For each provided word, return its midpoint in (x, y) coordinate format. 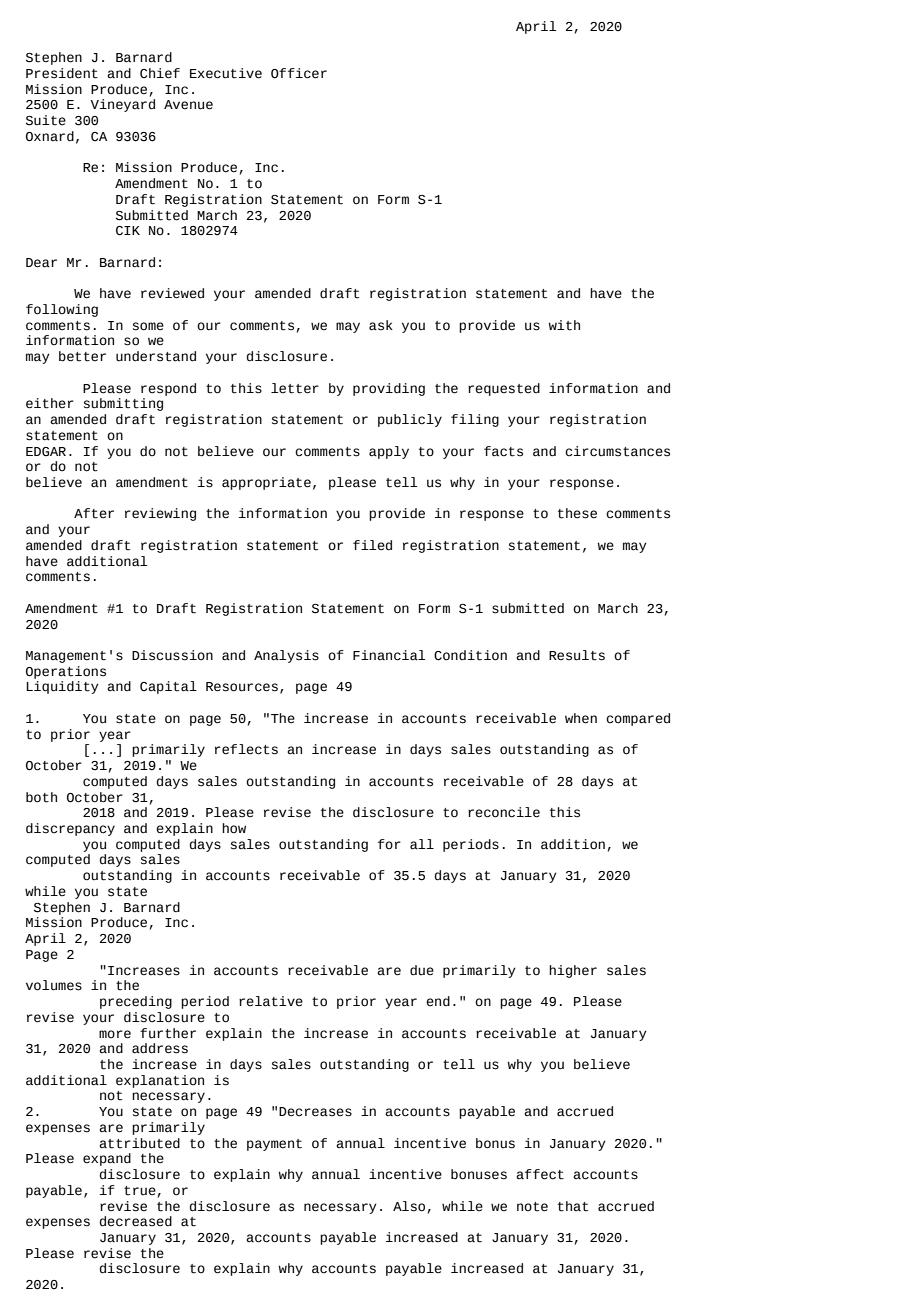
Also (409, 1206)
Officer (299, 73)
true (140, 1191)
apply (389, 452)
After (94, 513)
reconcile (504, 812)
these (577, 513)
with (564, 325)
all (422, 844)
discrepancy (70, 829)
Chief (160, 73)
